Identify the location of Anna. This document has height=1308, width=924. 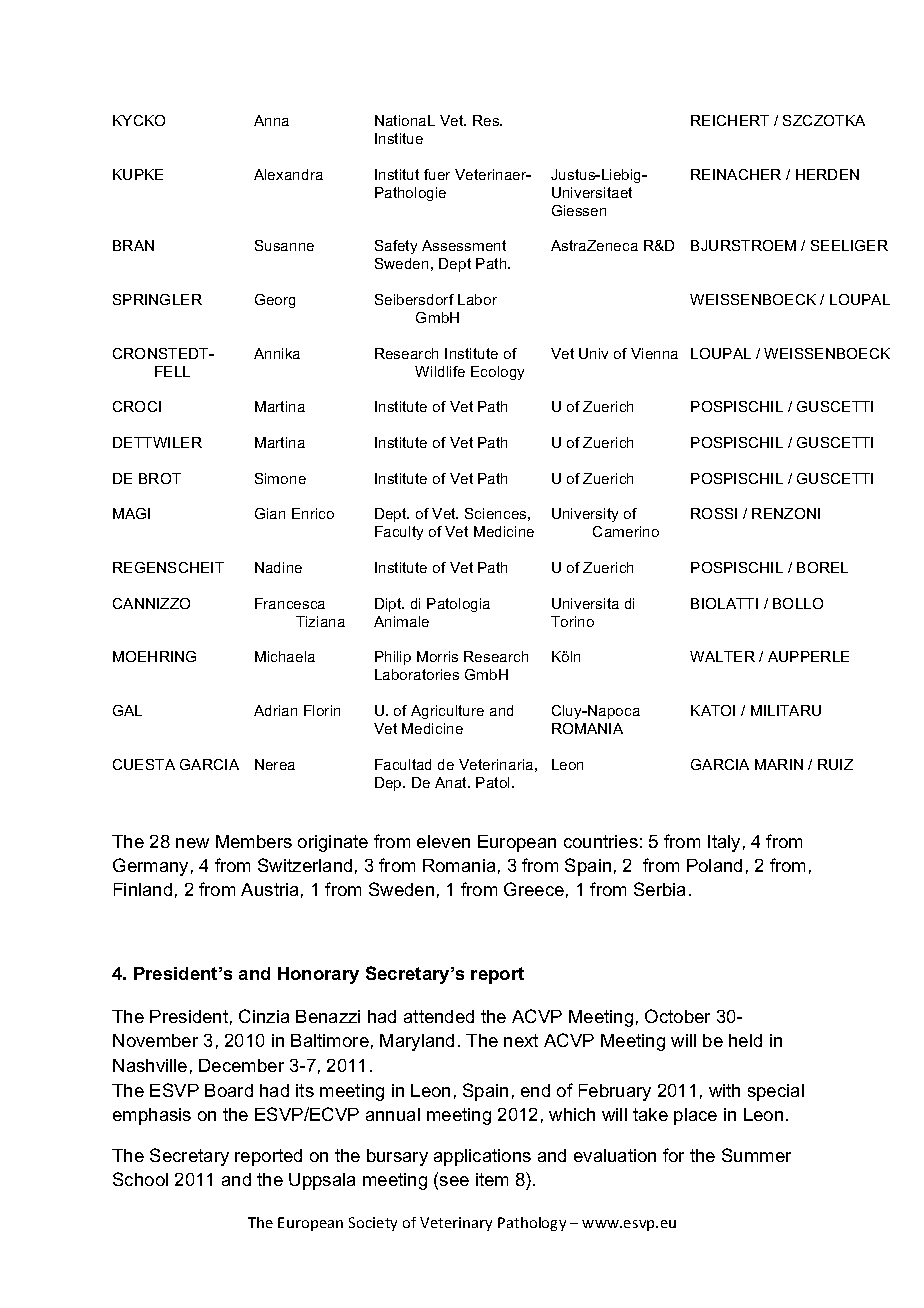
(271, 120).
